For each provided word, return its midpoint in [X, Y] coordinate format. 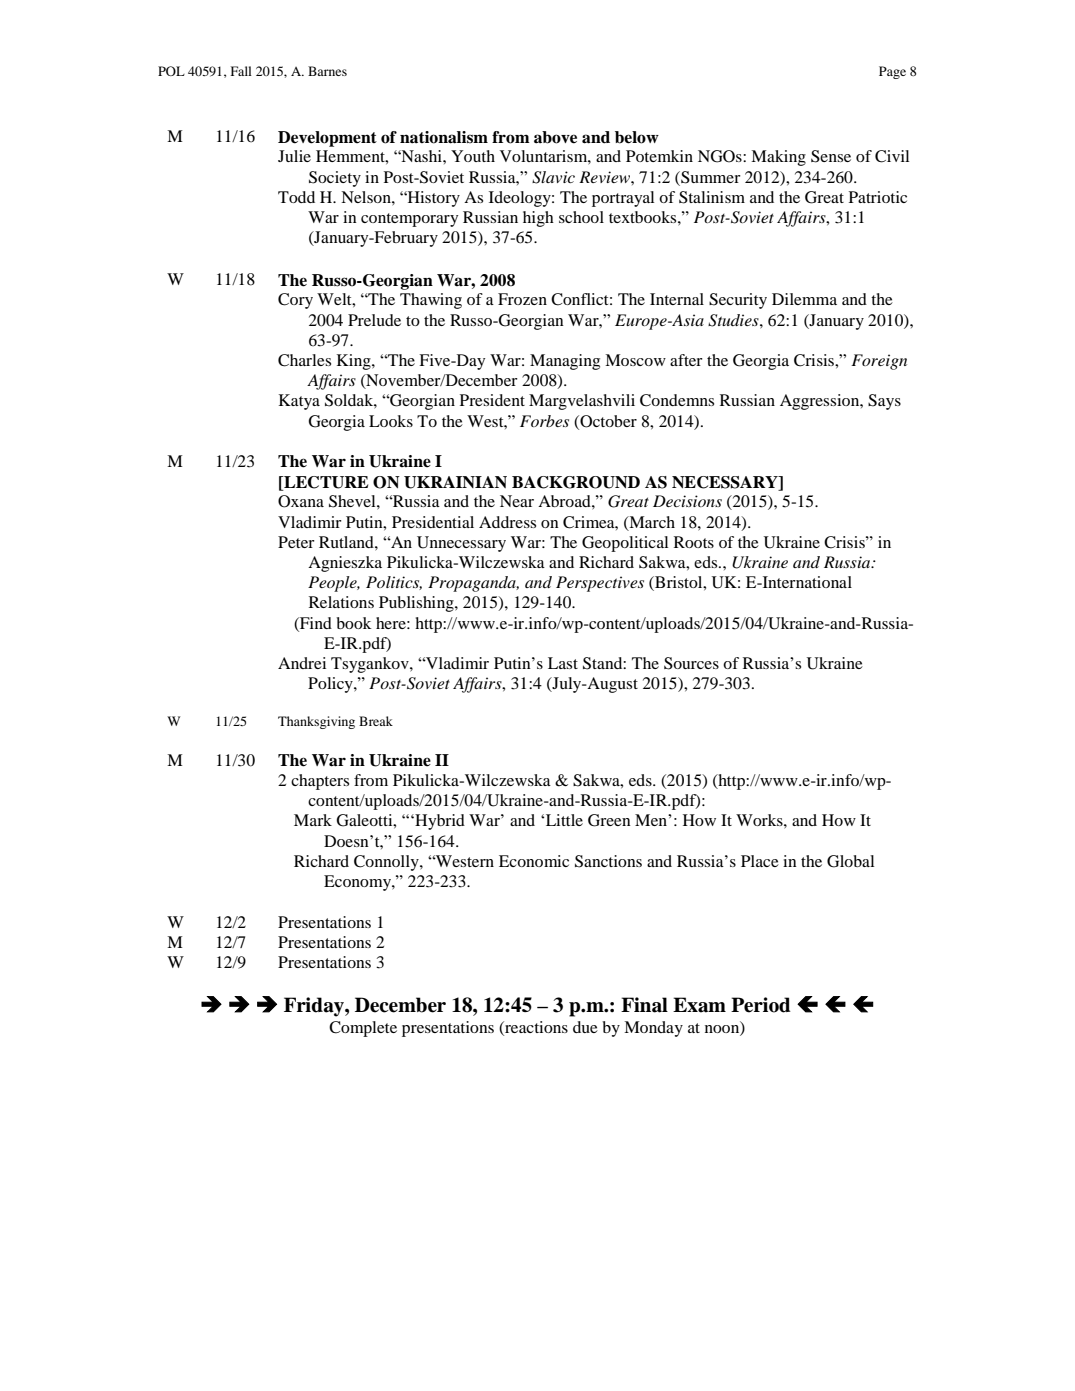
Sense [831, 156]
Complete [363, 1029]
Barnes [327, 71]
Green [609, 820]
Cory [295, 301]
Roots [694, 542]
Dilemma [804, 299]
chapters [320, 782]
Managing [565, 362]
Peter [296, 542]
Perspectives [600, 584]
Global [850, 861]
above [555, 137]
